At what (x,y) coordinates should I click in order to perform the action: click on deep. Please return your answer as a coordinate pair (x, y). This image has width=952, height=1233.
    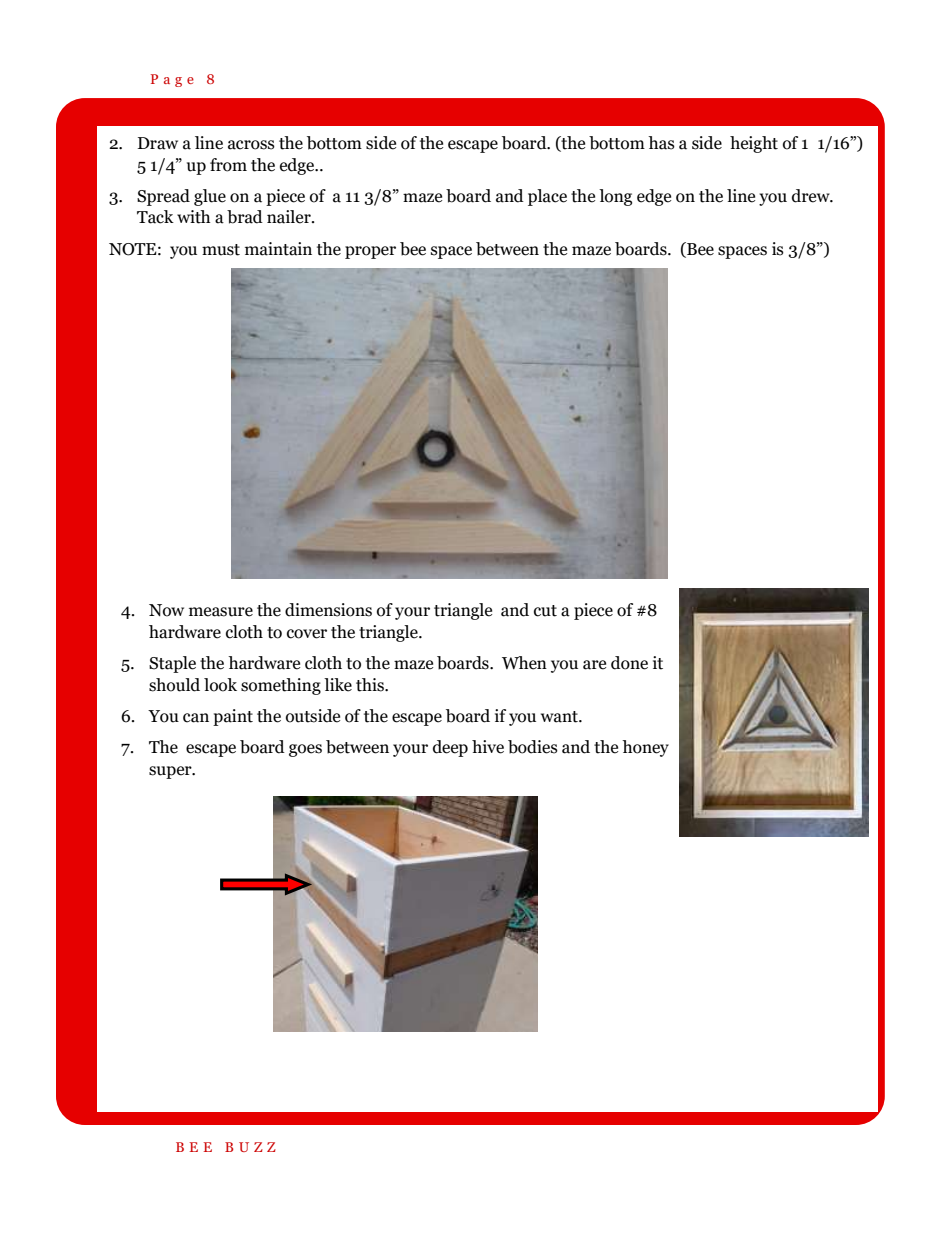
    Looking at the image, I should click on (450, 748).
